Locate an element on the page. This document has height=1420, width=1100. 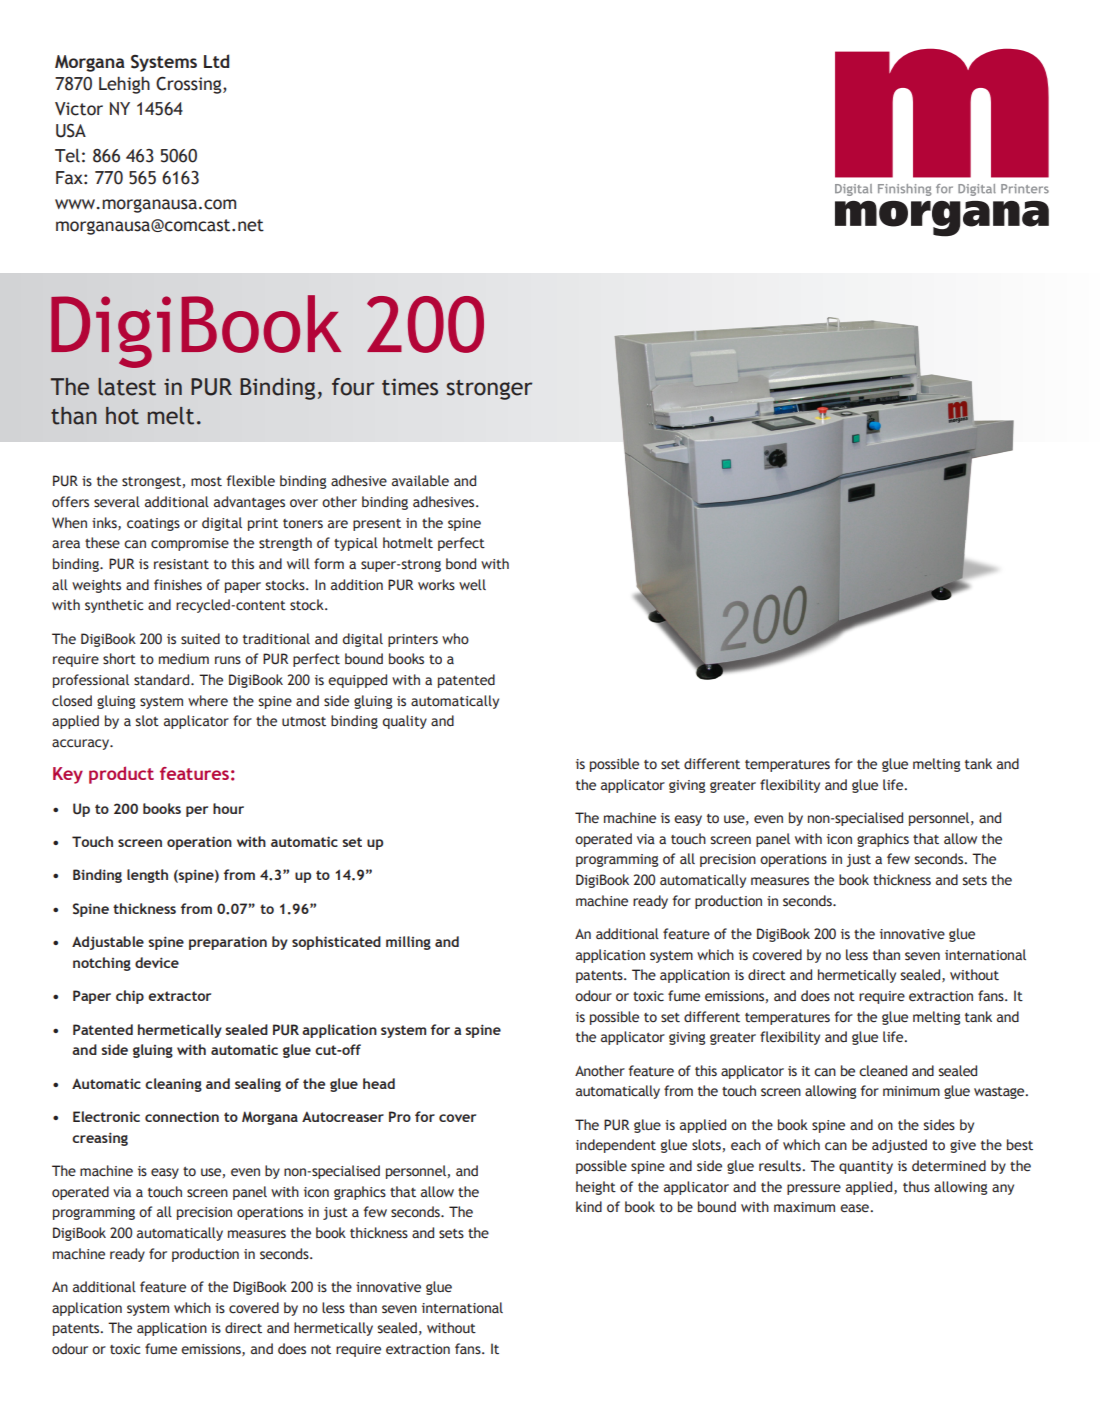
milling is located at coordinates (408, 943).
